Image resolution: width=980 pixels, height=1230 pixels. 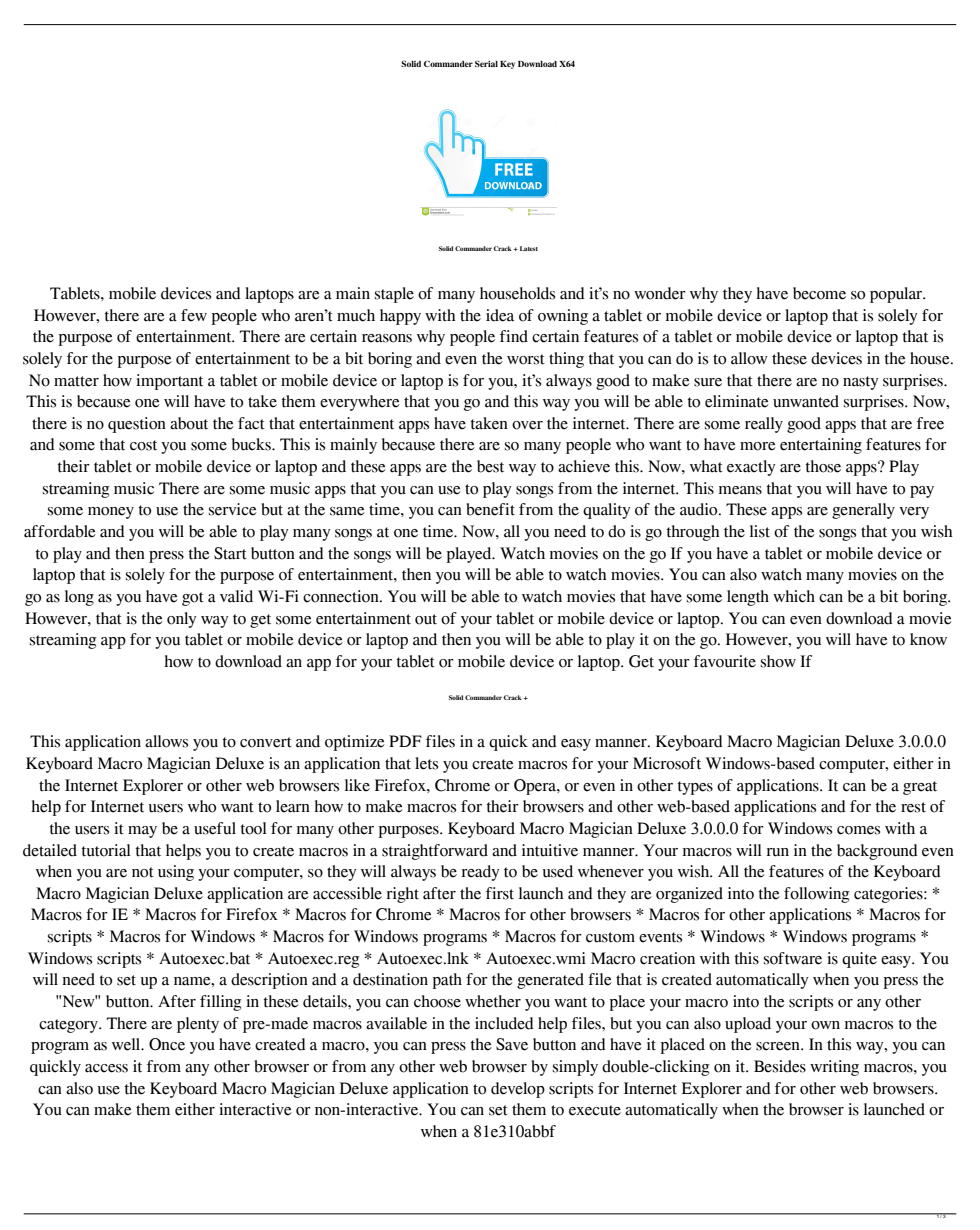 What do you see at coordinates (527, 248) in the screenshot?
I see `Latest` at bounding box center [527, 248].
